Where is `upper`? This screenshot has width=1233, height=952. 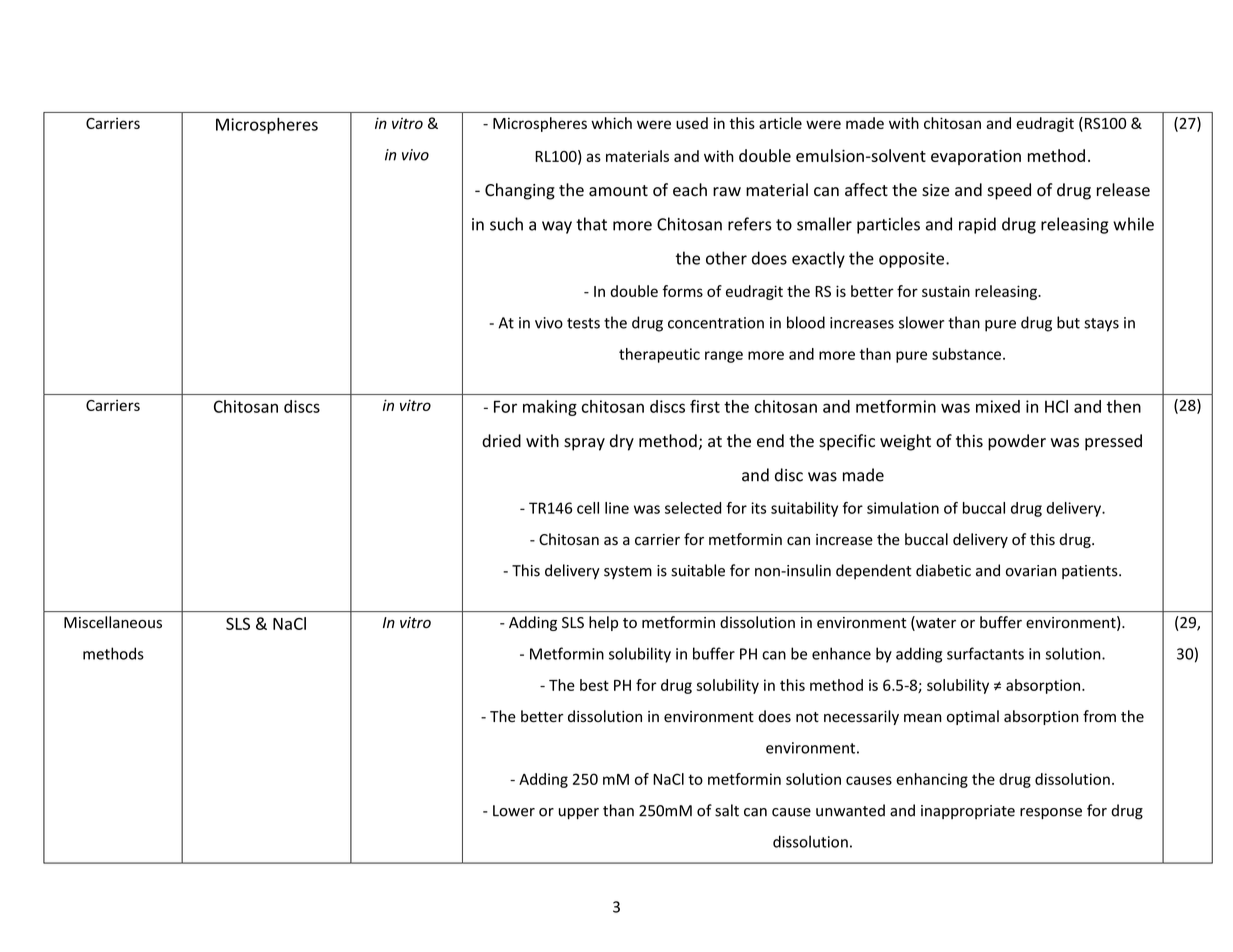
upper is located at coordinates (579, 813).
